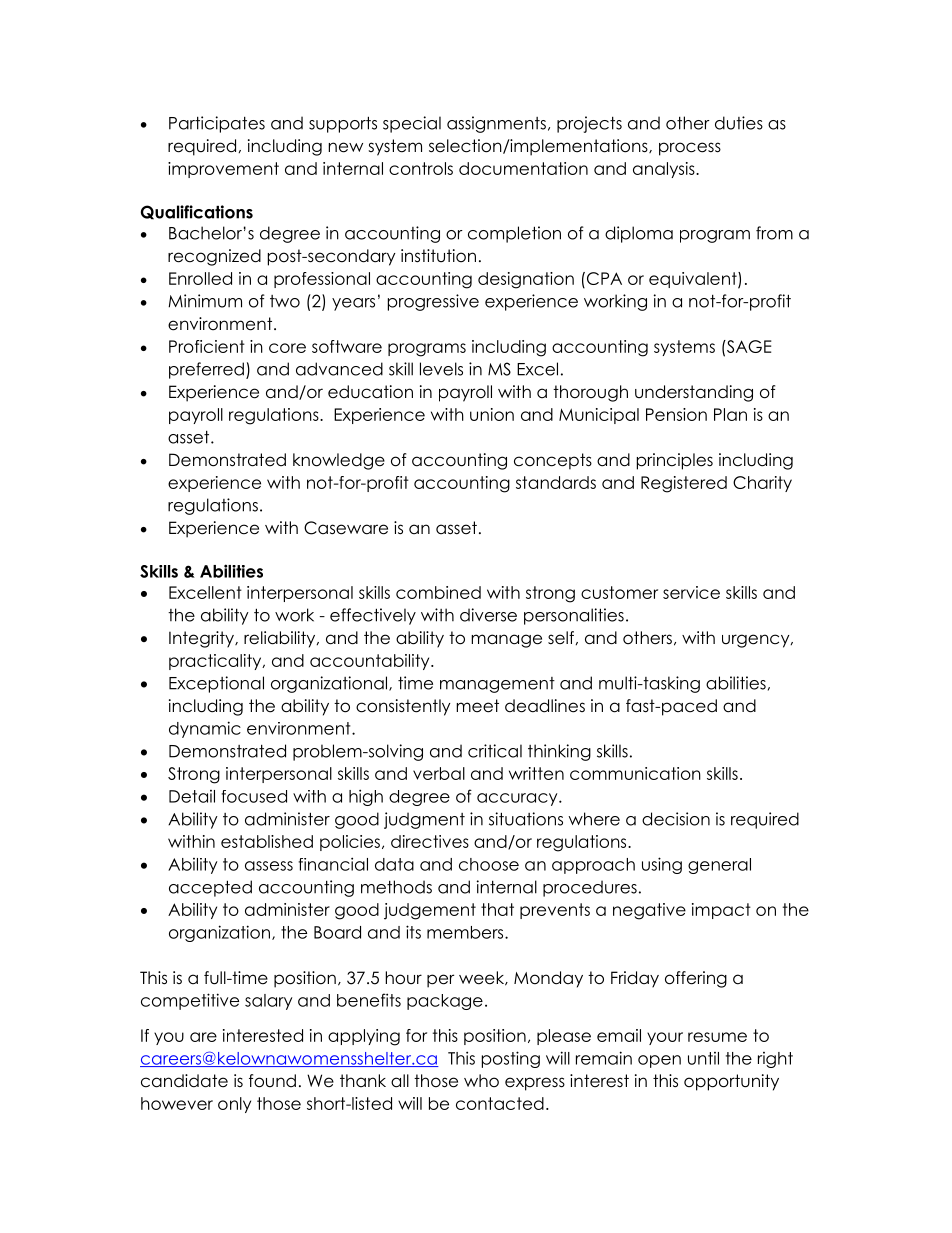  I want to click on until, so click(703, 1058).
